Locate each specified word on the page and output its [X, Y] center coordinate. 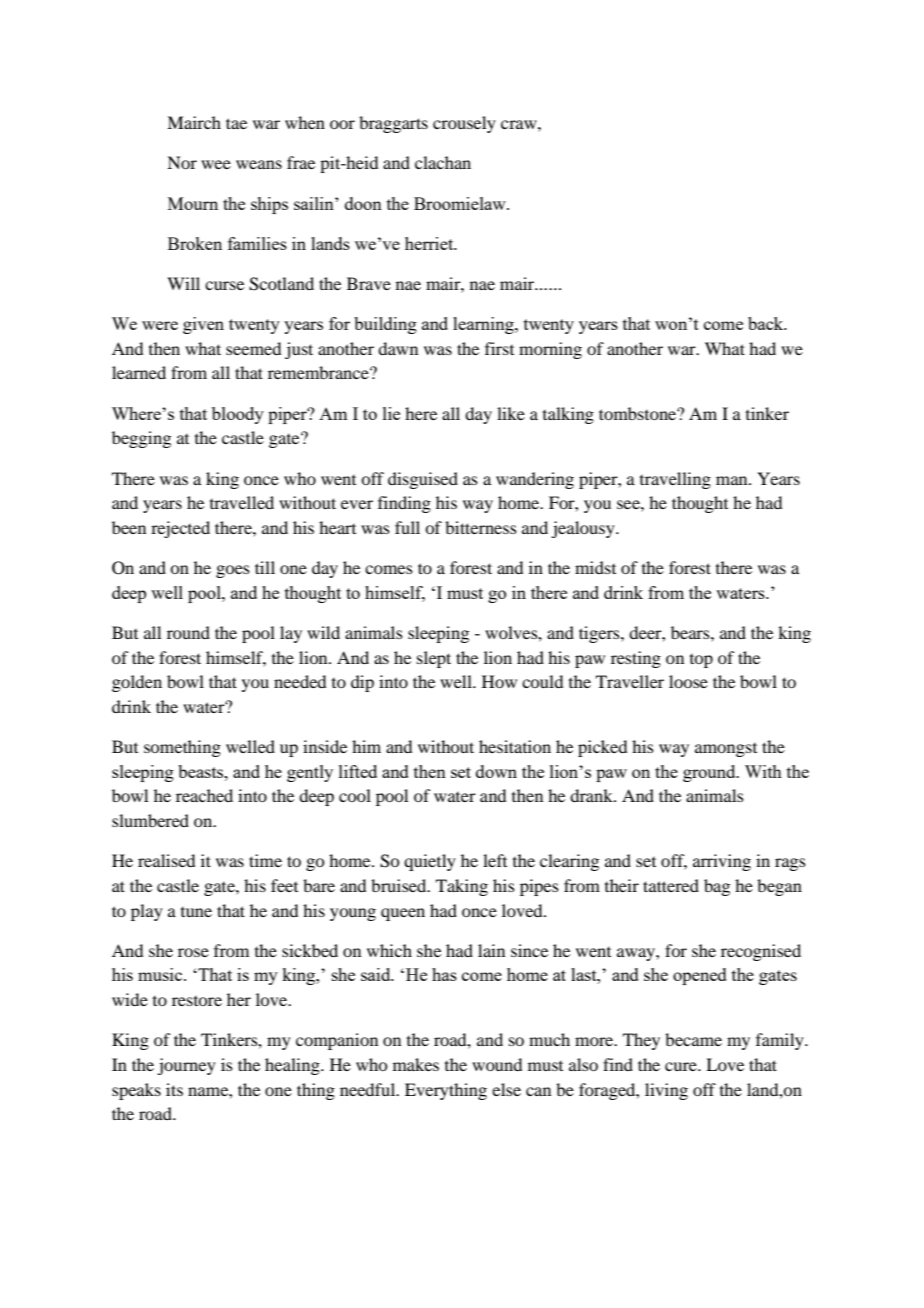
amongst [726, 750]
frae [301, 162]
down [496, 771]
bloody [238, 415]
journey [186, 1066]
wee [216, 164]
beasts [202, 771]
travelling [675, 480]
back [767, 323]
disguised [423, 480]
